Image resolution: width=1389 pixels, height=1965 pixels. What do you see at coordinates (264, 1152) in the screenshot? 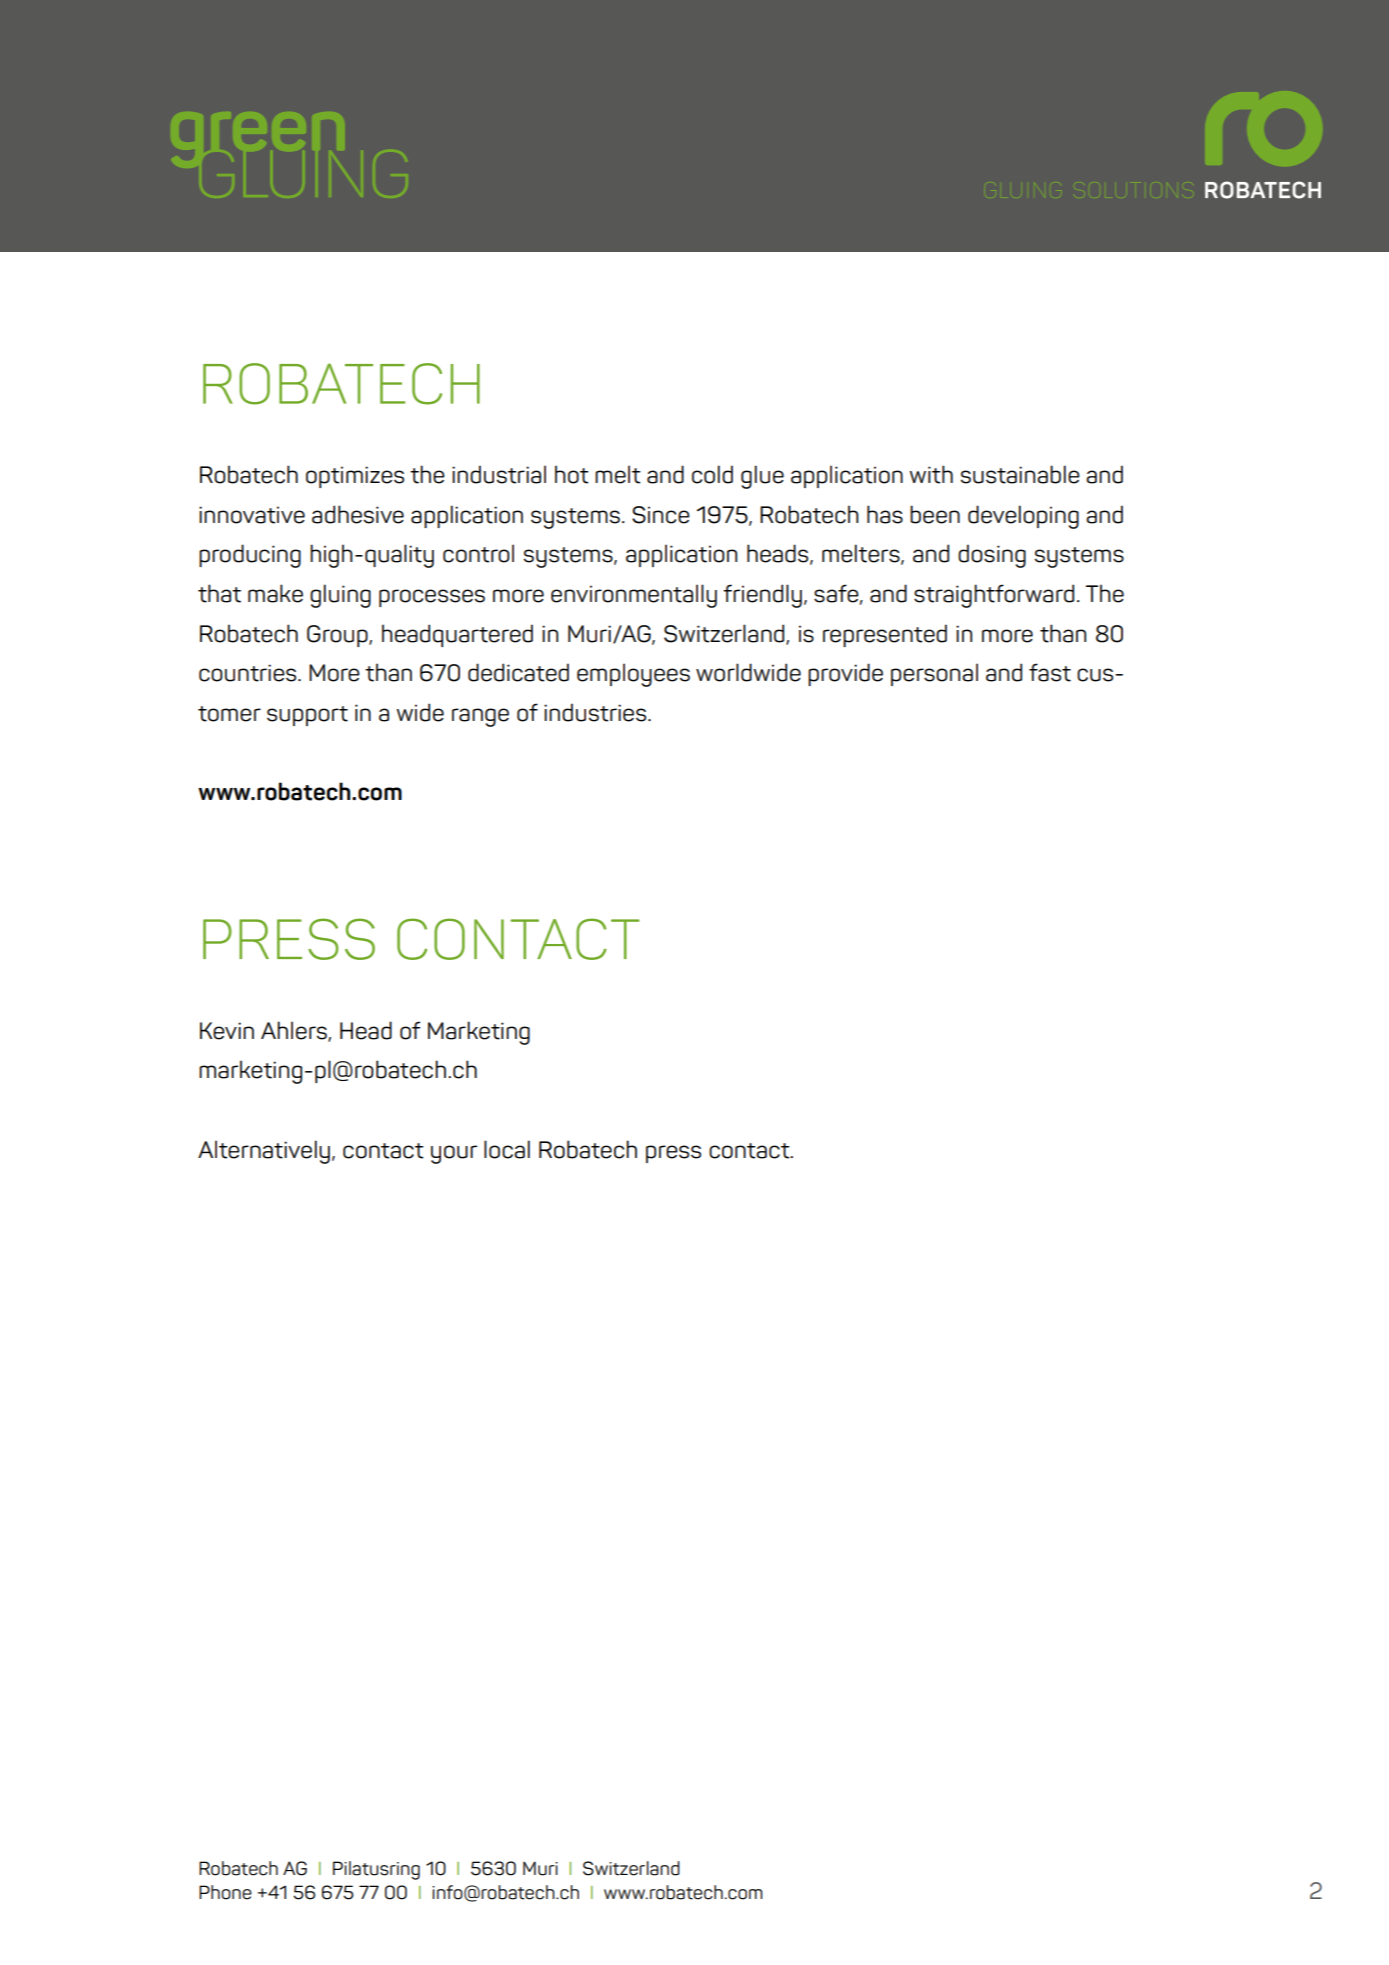
I see `Alternatively` at bounding box center [264, 1152].
